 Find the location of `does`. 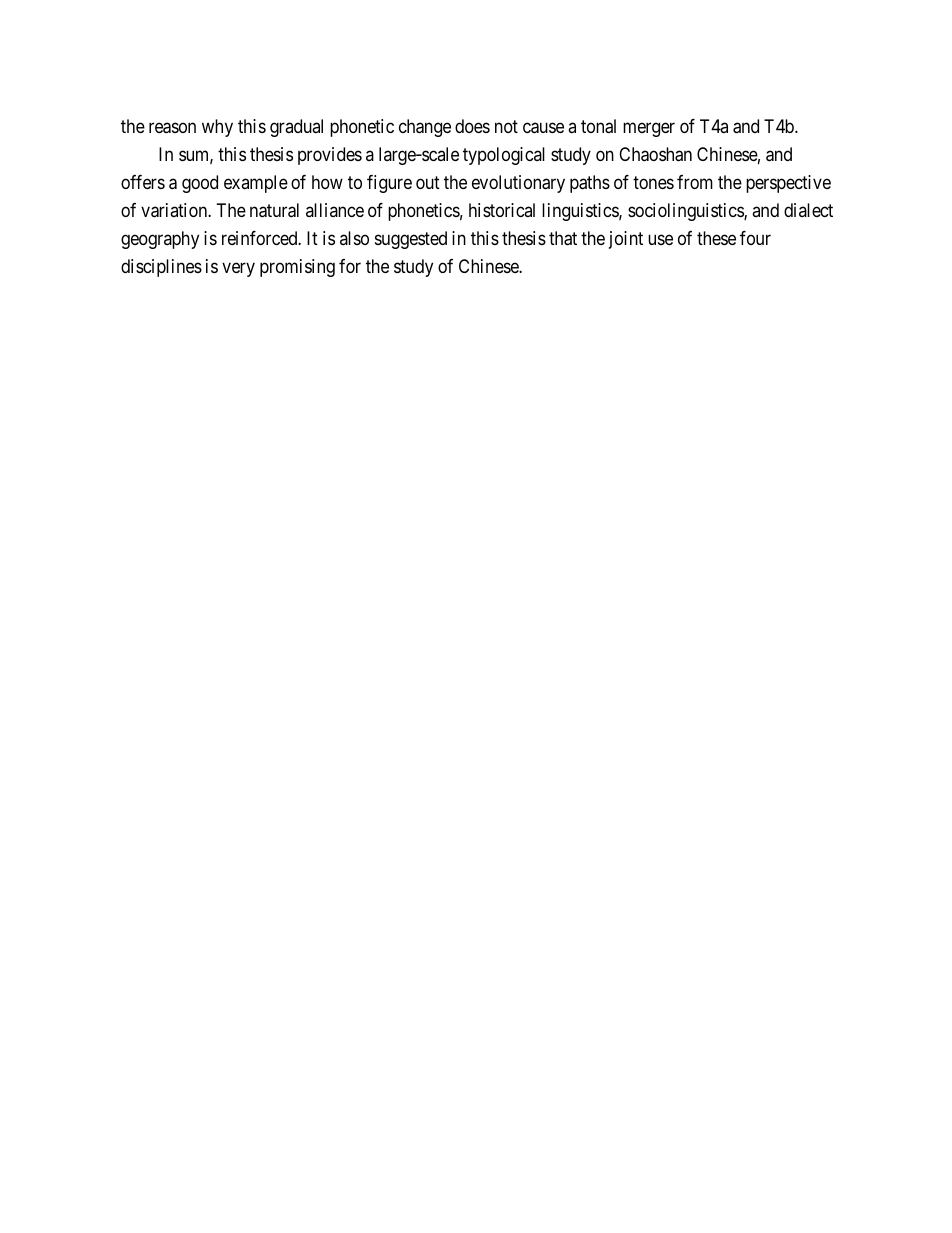

does is located at coordinates (472, 126).
